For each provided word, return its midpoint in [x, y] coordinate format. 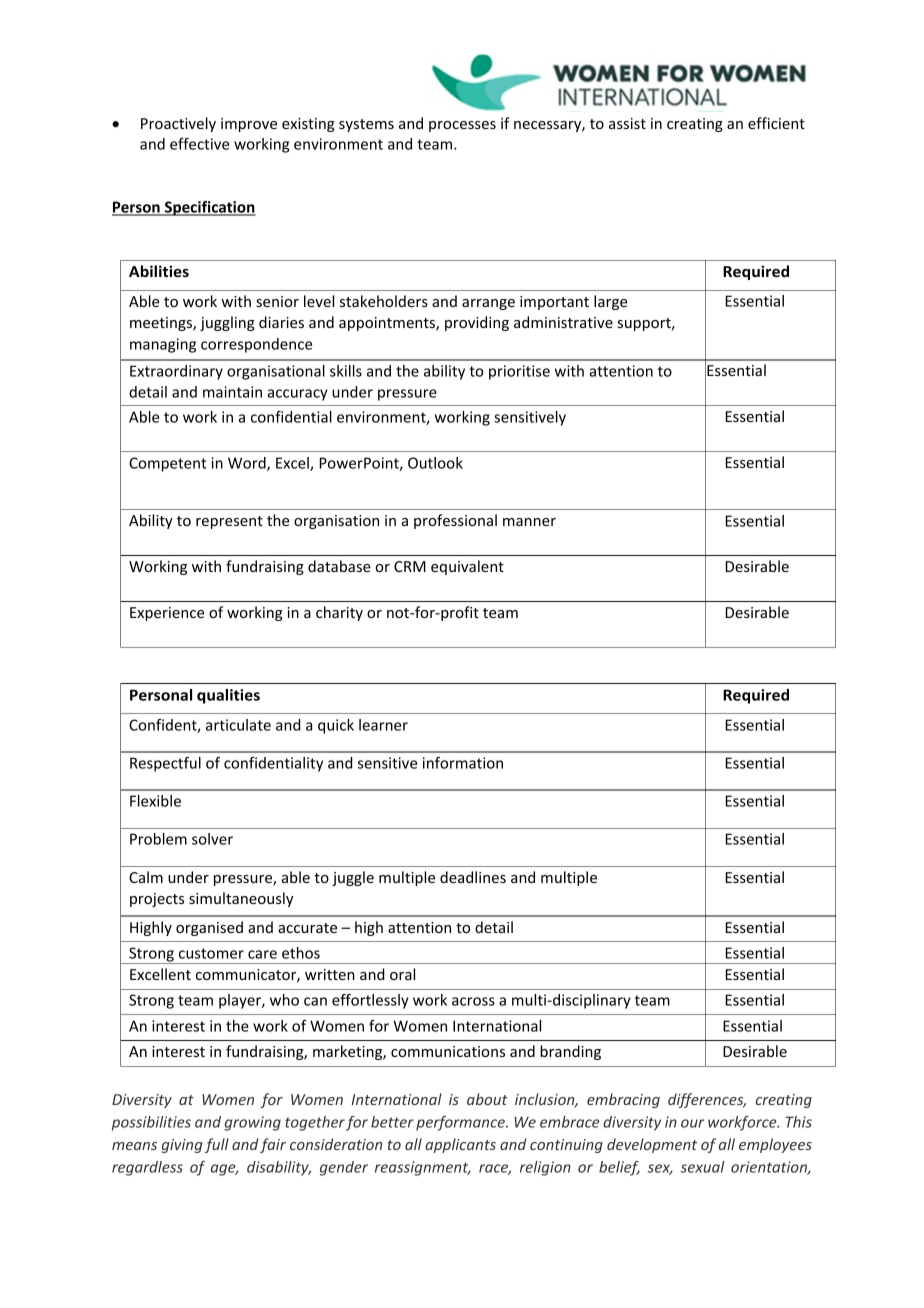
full [217, 1145]
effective [199, 144]
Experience [167, 614]
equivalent [467, 567]
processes [462, 126]
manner [529, 522]
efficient [776, 123]
